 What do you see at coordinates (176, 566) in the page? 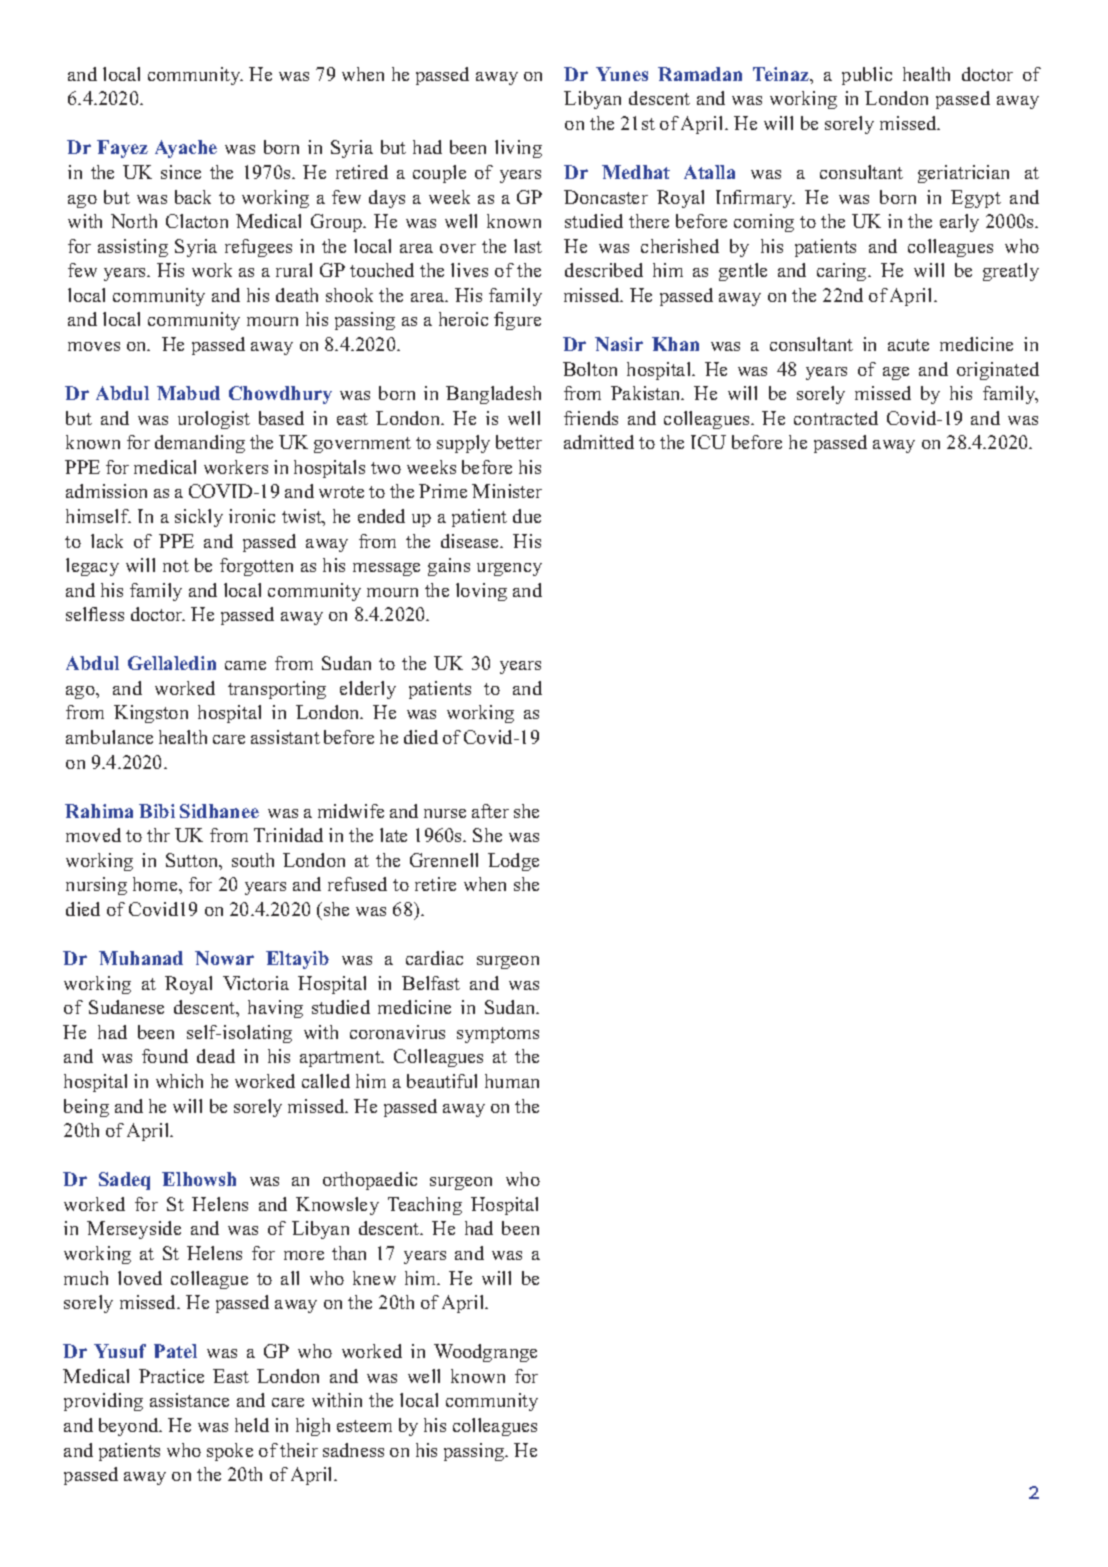
I see `not` at bounding box center [176, 566].
